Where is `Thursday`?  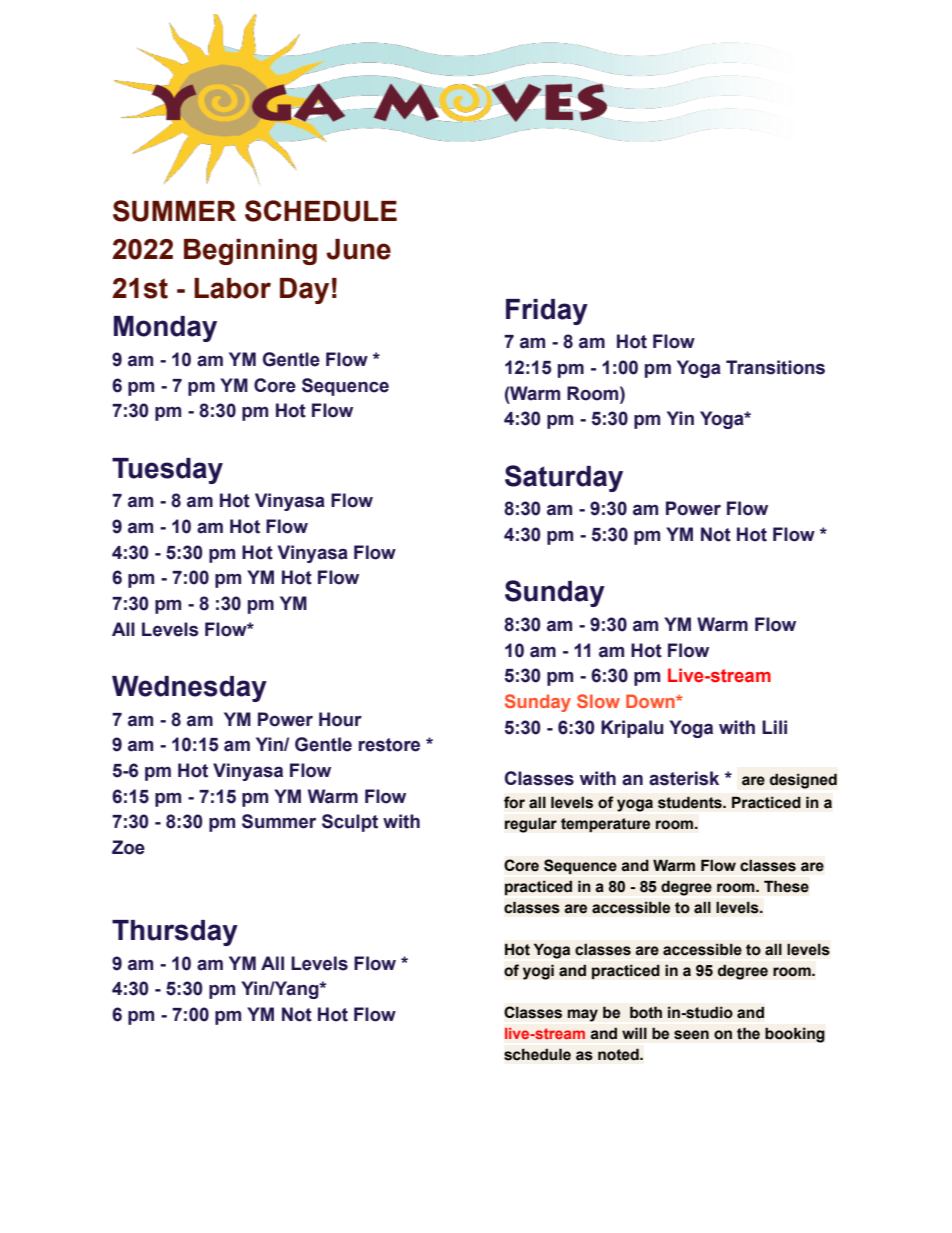 Thursday is located at coordinates (175, 933).
